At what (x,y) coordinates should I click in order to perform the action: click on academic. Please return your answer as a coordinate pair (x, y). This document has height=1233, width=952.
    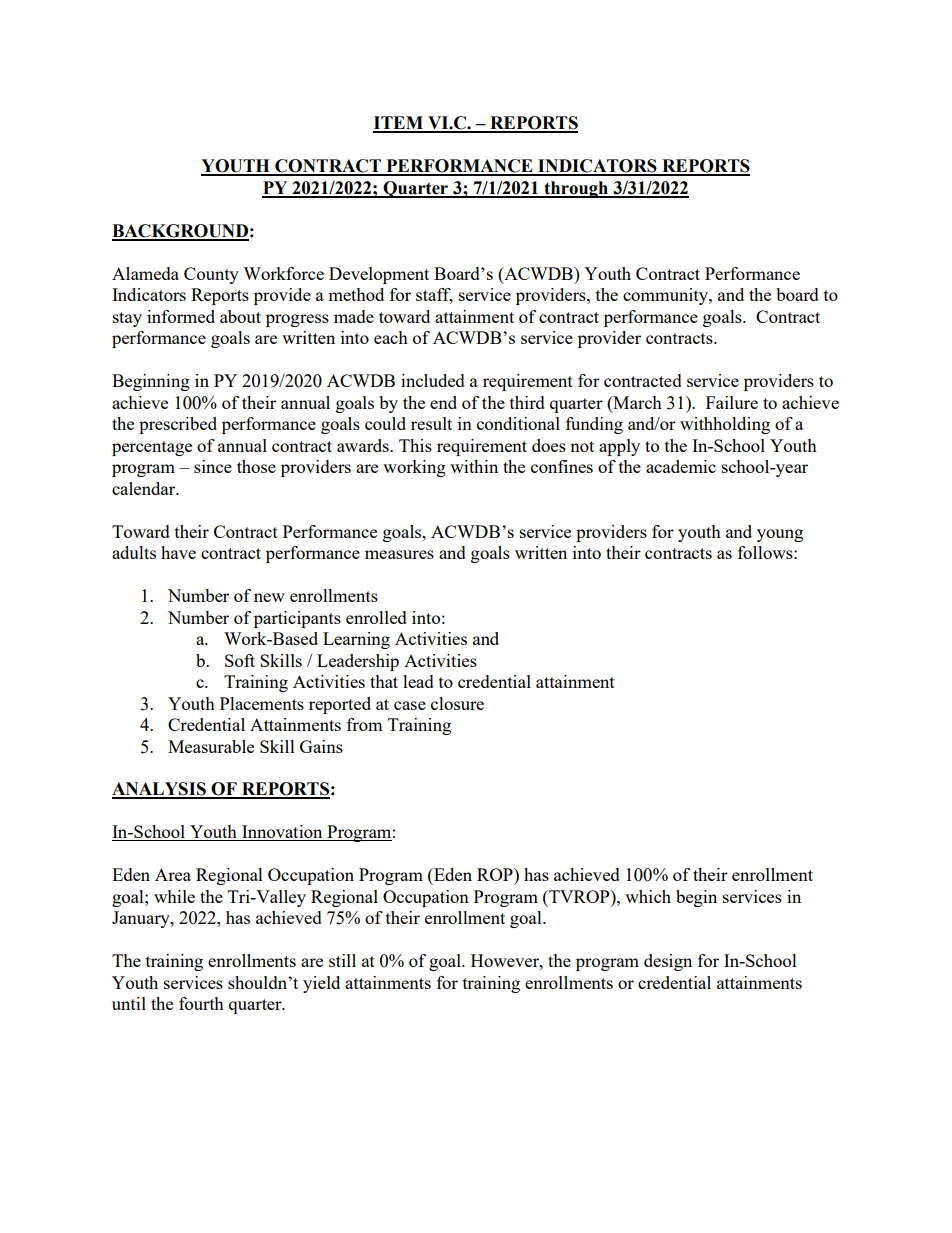
    Looking at the image, I should click on (681, 466).
